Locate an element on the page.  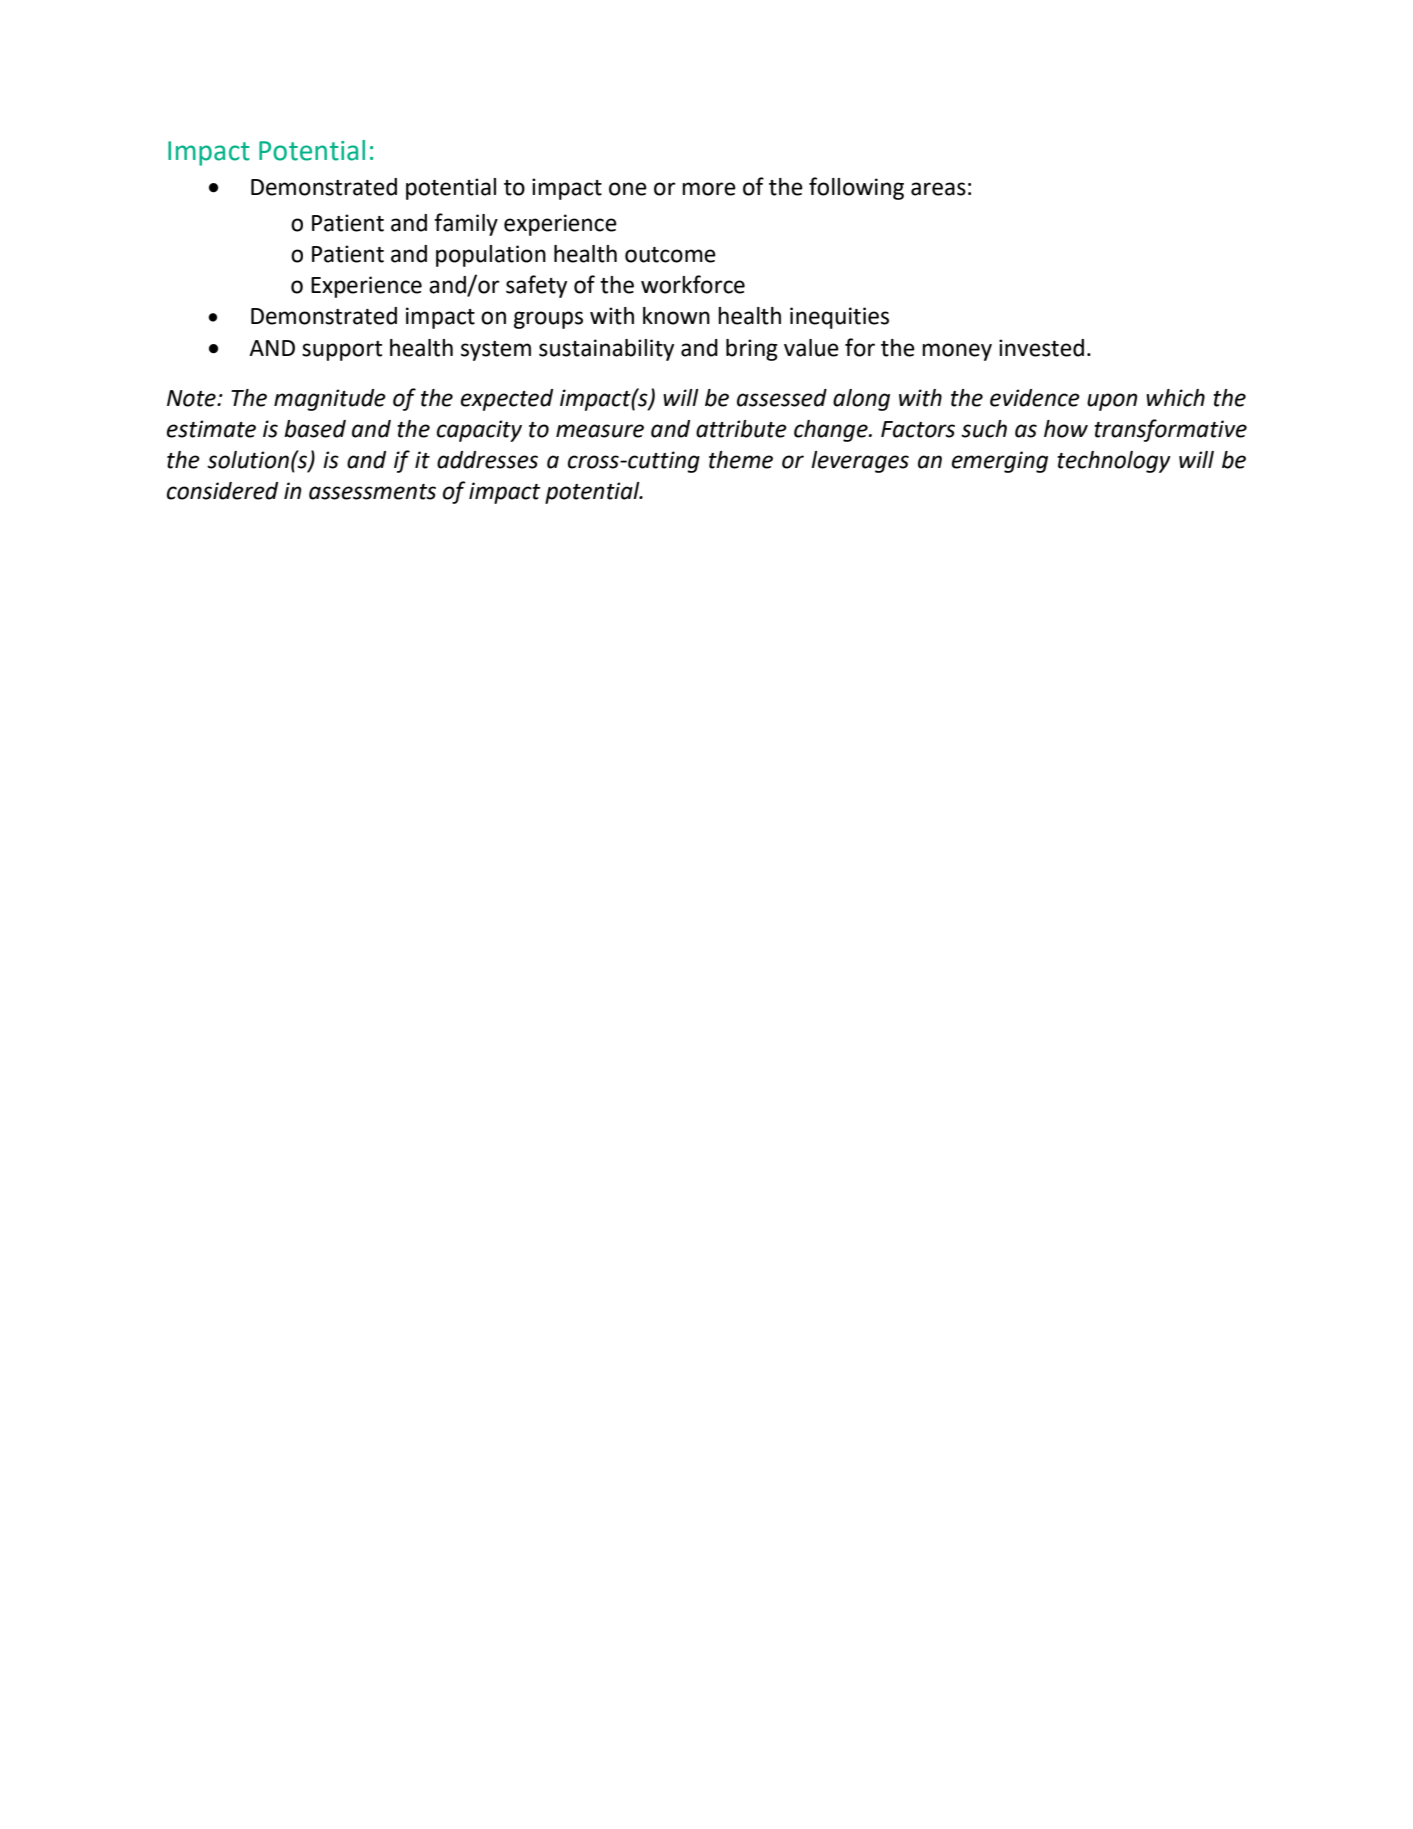
family is located at coordinates (466, 224).
